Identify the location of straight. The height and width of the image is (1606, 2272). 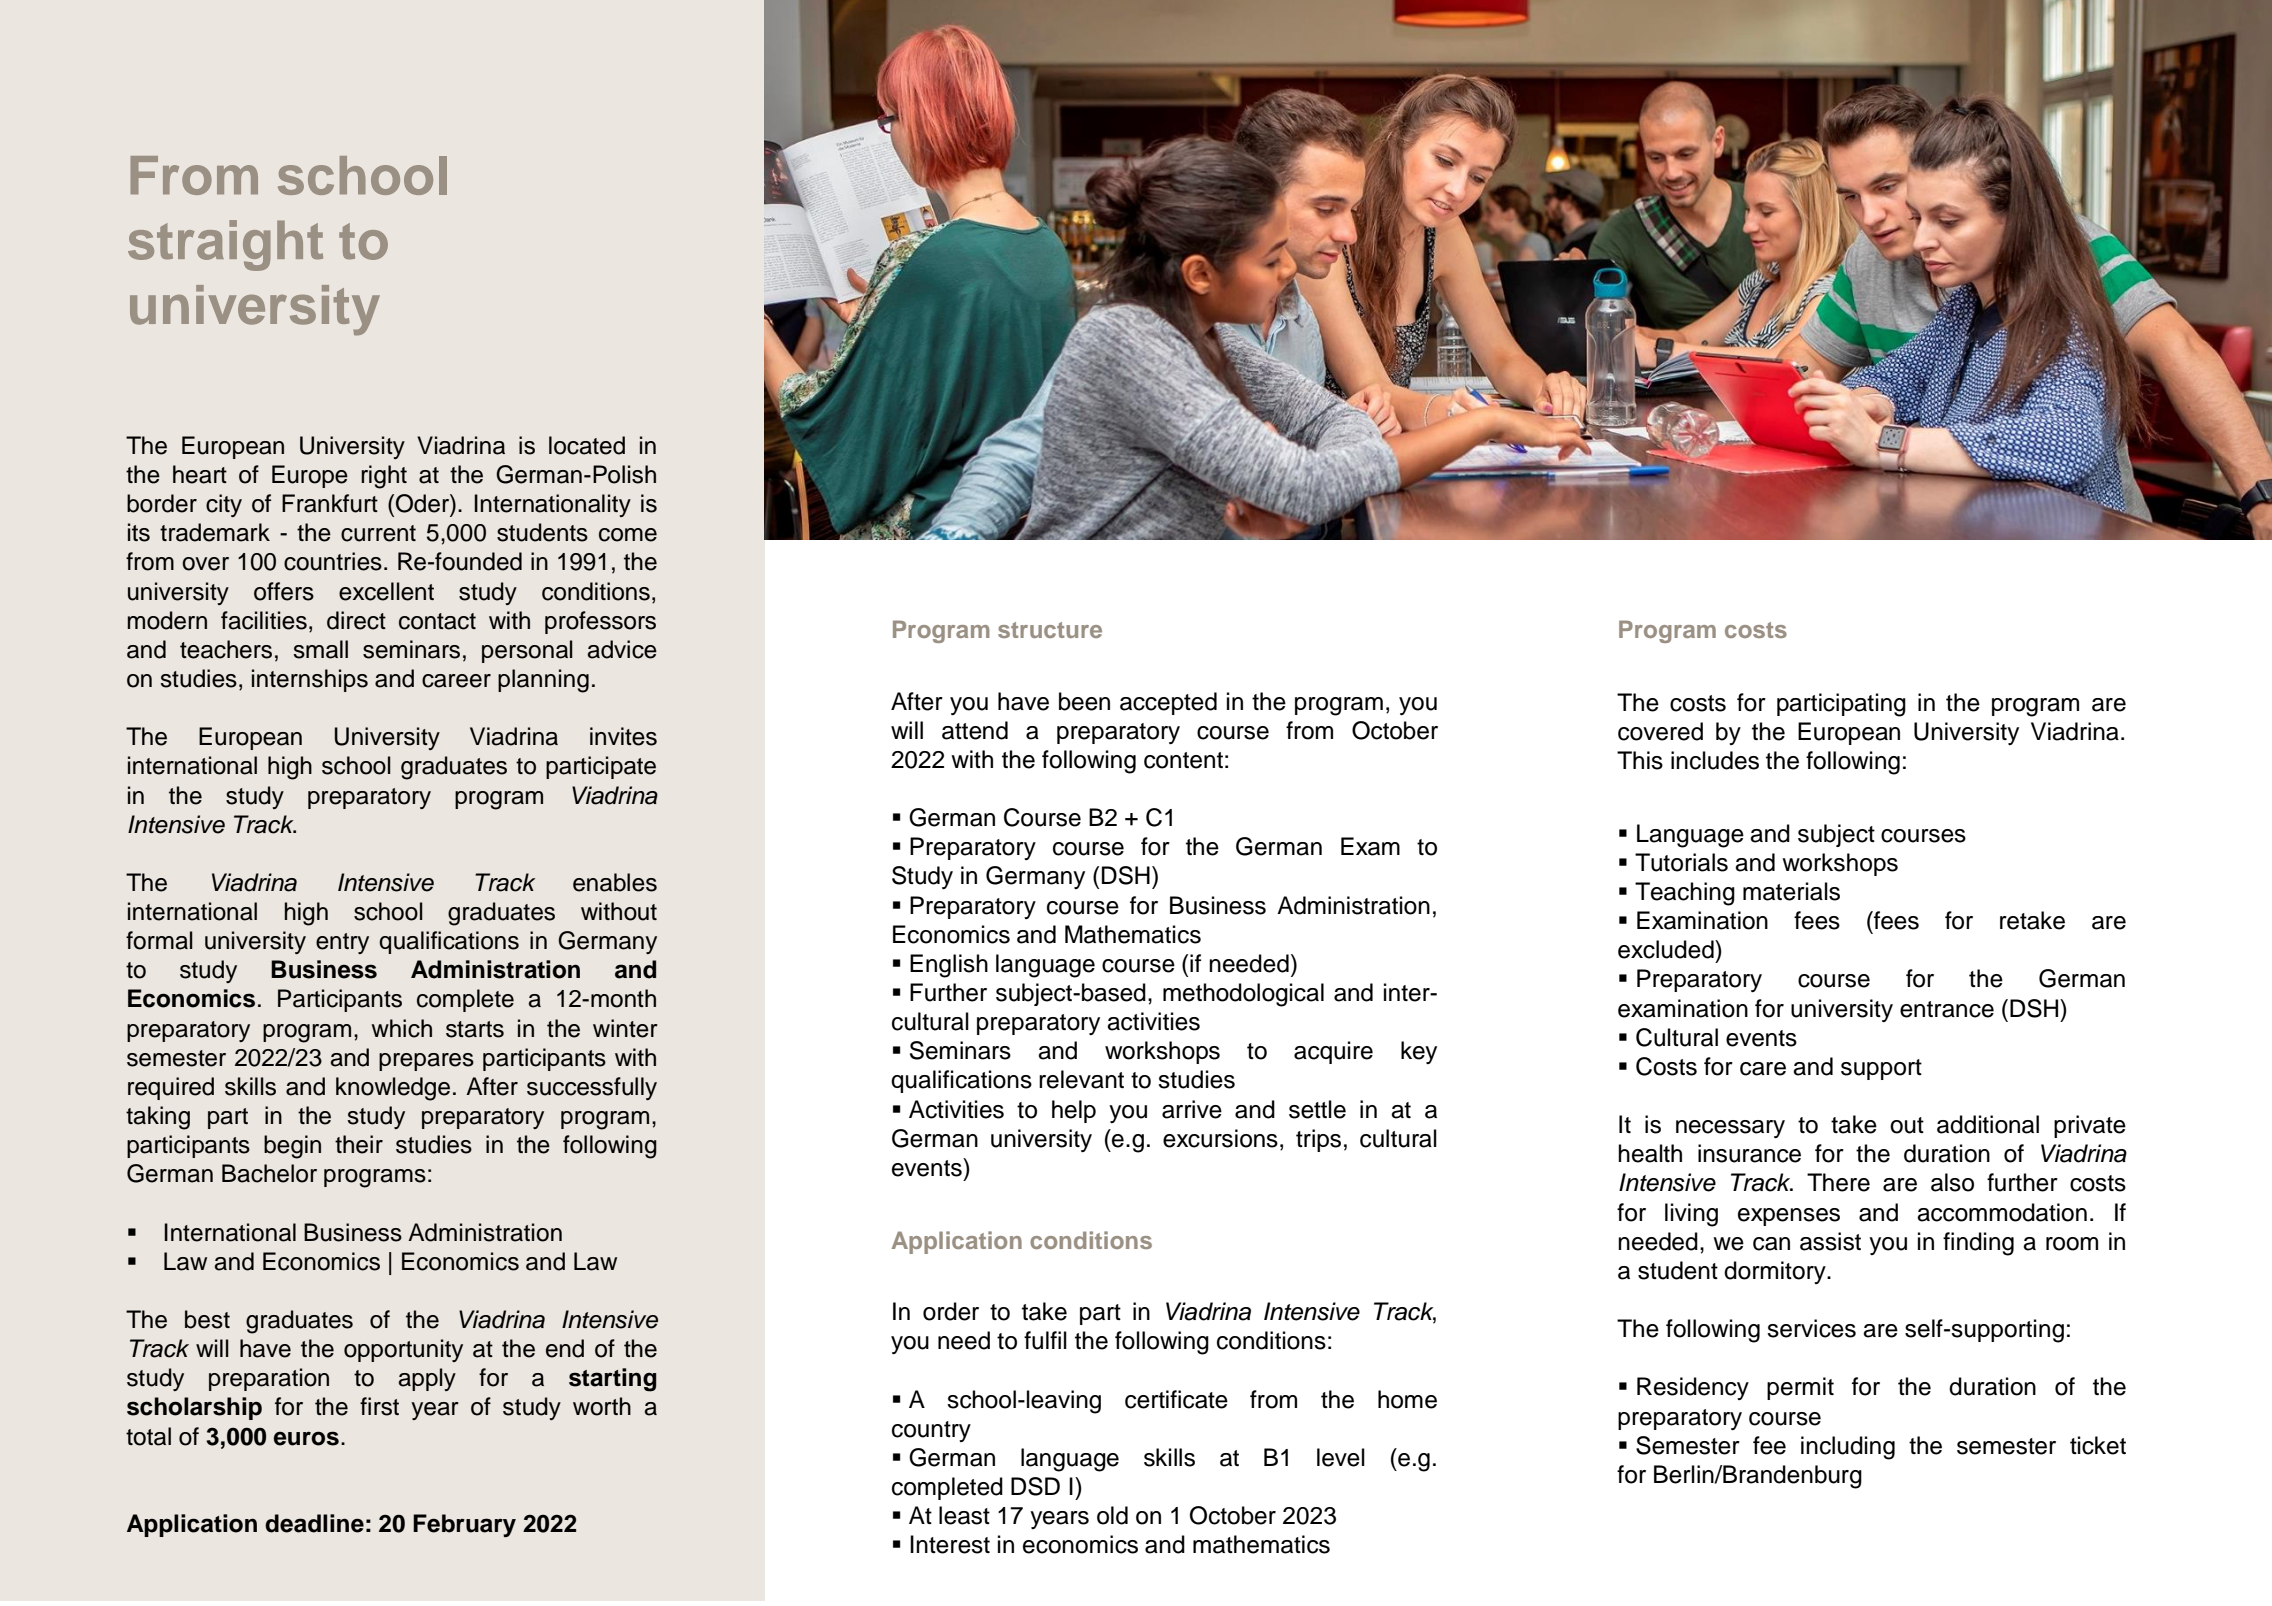
(225, 245).
